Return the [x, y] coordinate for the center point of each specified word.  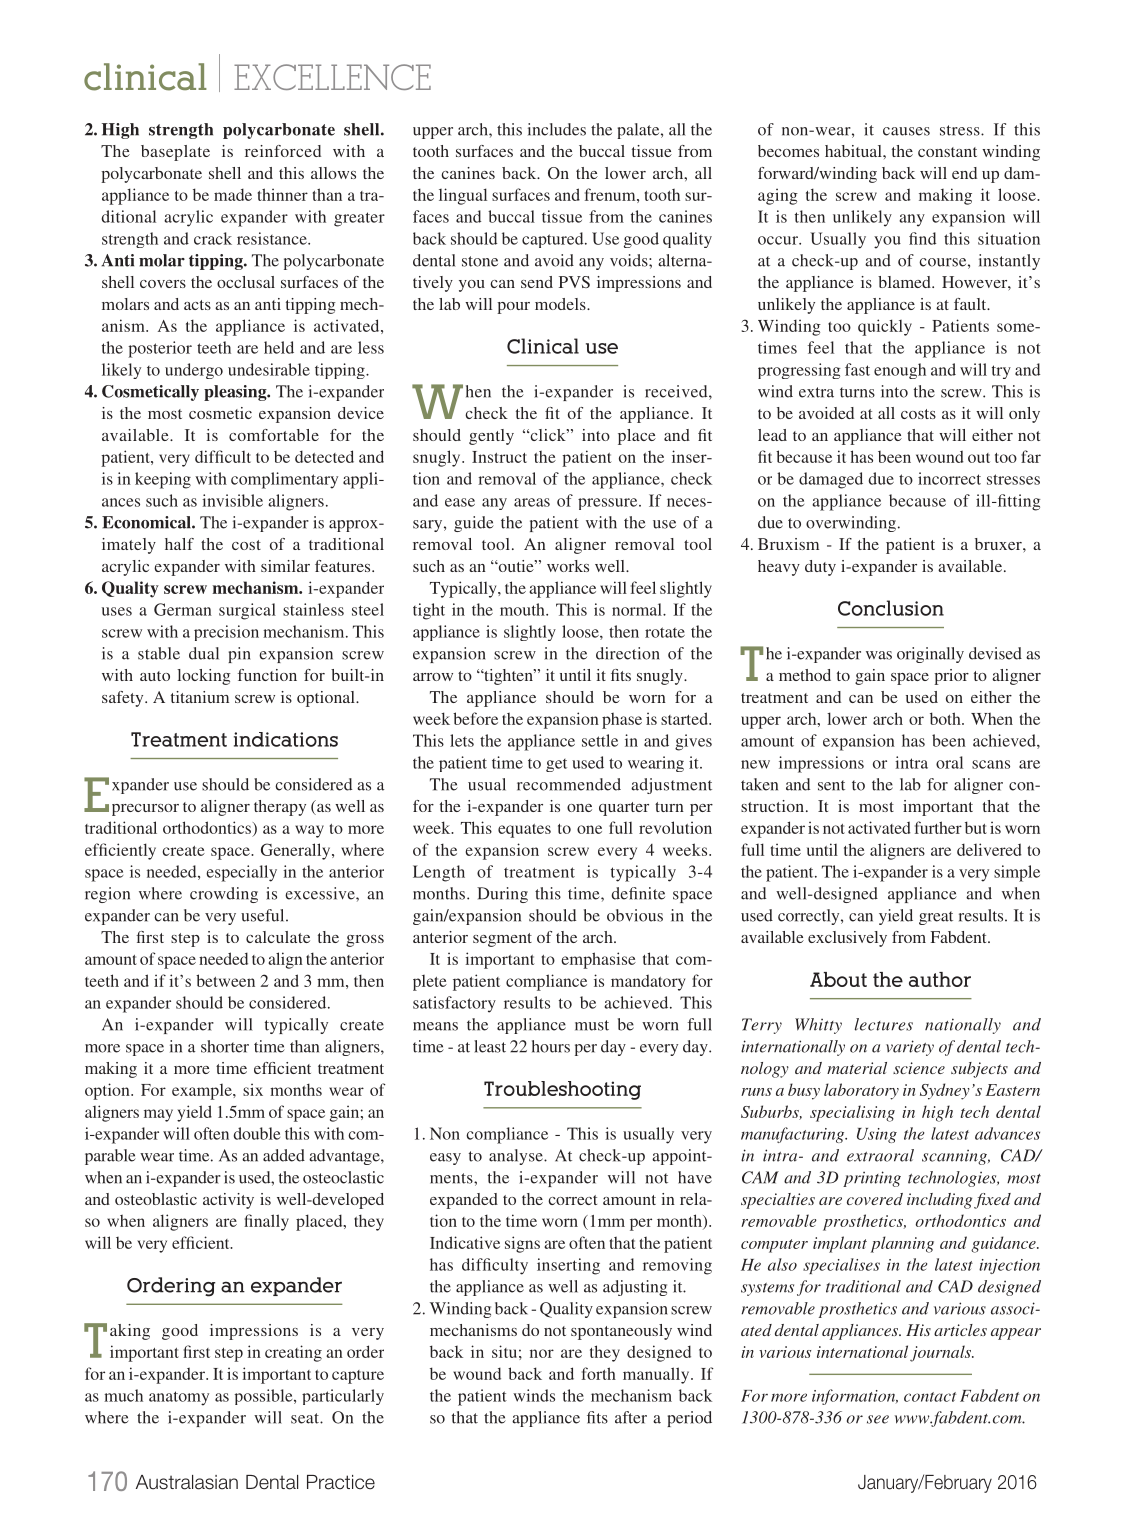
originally [930, 655]
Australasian [187, 1482]
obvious [635, 915]
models [561, 304]
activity [228, 1201]
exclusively [847, 939]
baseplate [175, 153]
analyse [517, 1157]
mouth [523, 609]
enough [900, 371]
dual [204, 653]
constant [947, 152]
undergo [194, 371]
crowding [224, 895]
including [939, 1201]
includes [557, 129]
